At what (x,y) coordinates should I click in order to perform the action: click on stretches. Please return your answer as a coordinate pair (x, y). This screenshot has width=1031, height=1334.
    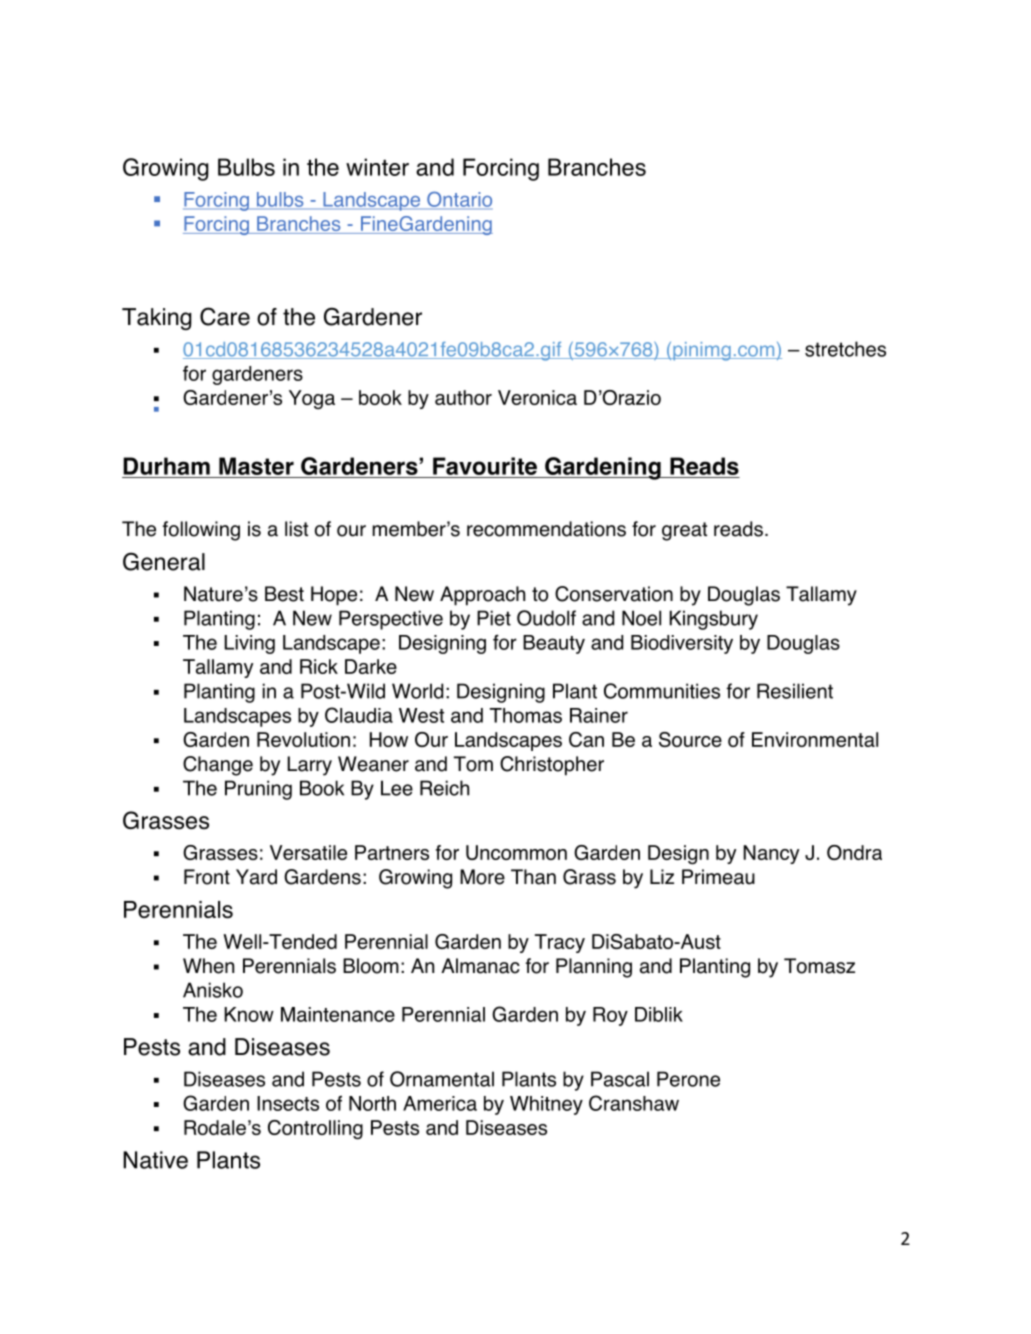
    Looking at the image, I should click on (845, 349).
